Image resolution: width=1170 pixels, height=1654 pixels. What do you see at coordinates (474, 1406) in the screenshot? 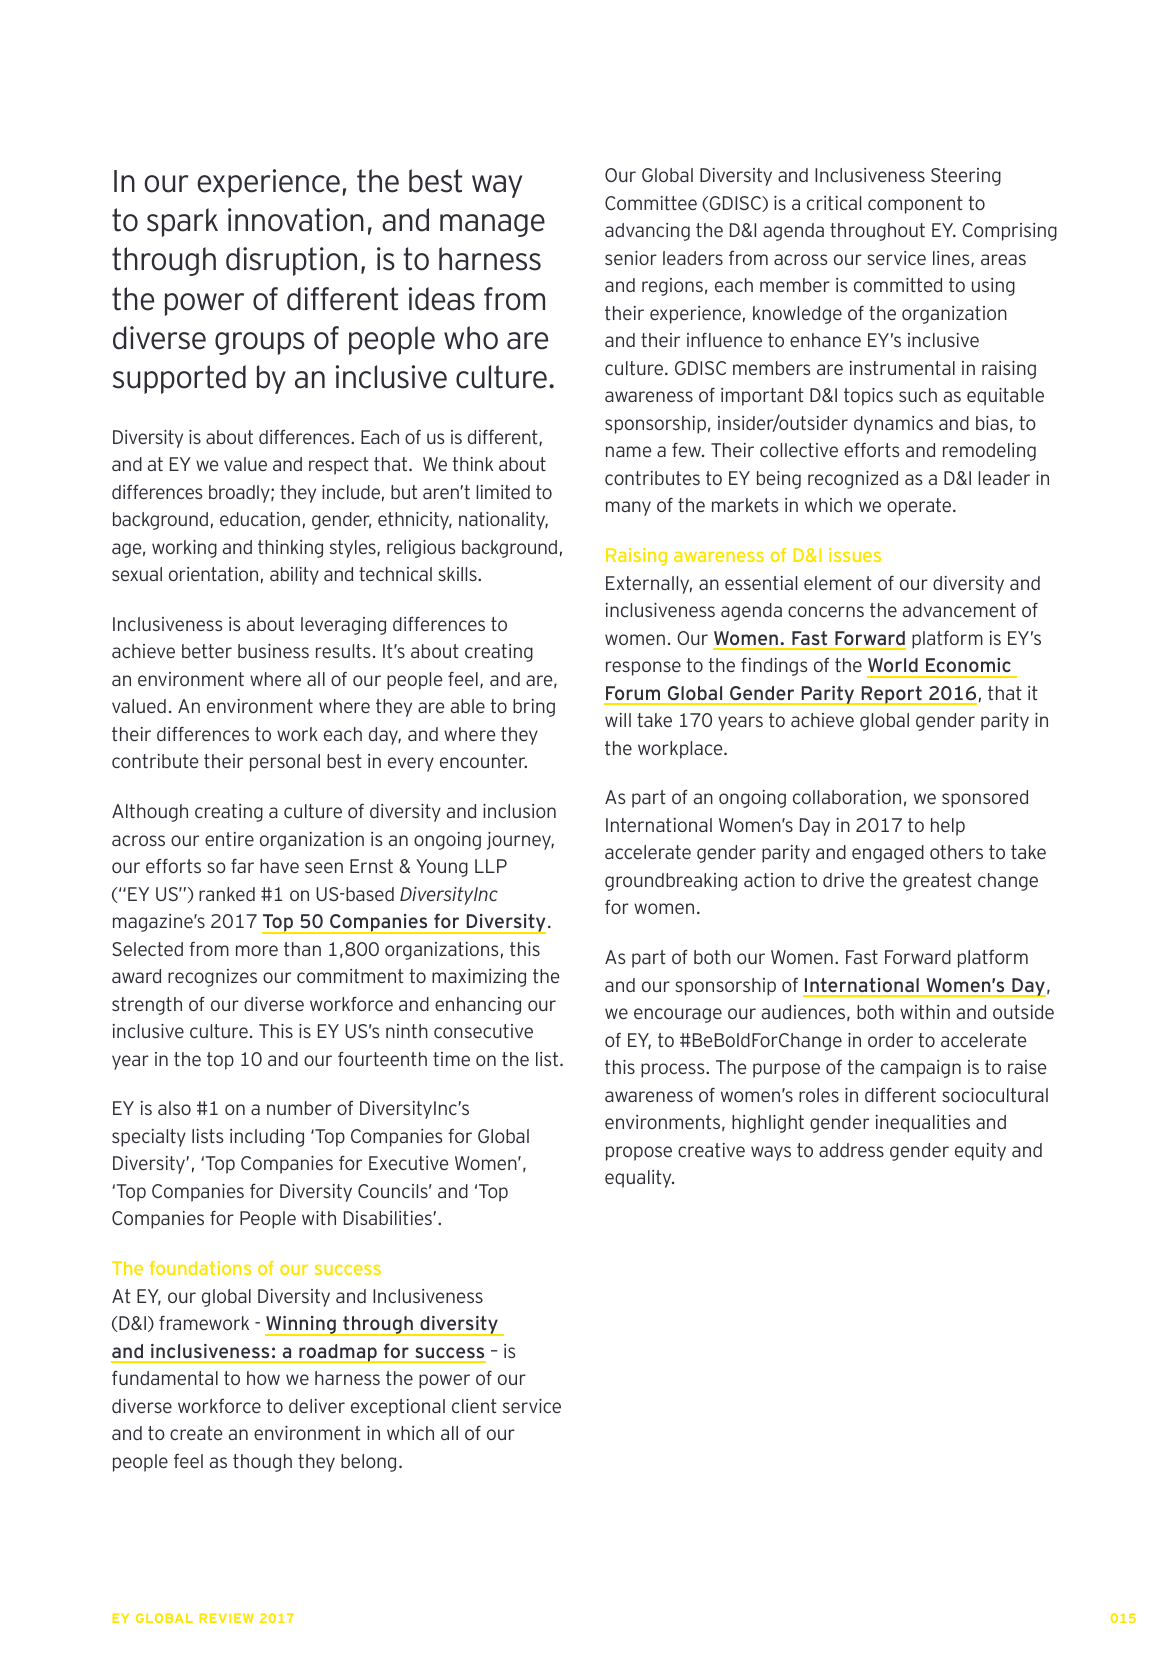
I see `client` at bounding box center [474, 1406].
